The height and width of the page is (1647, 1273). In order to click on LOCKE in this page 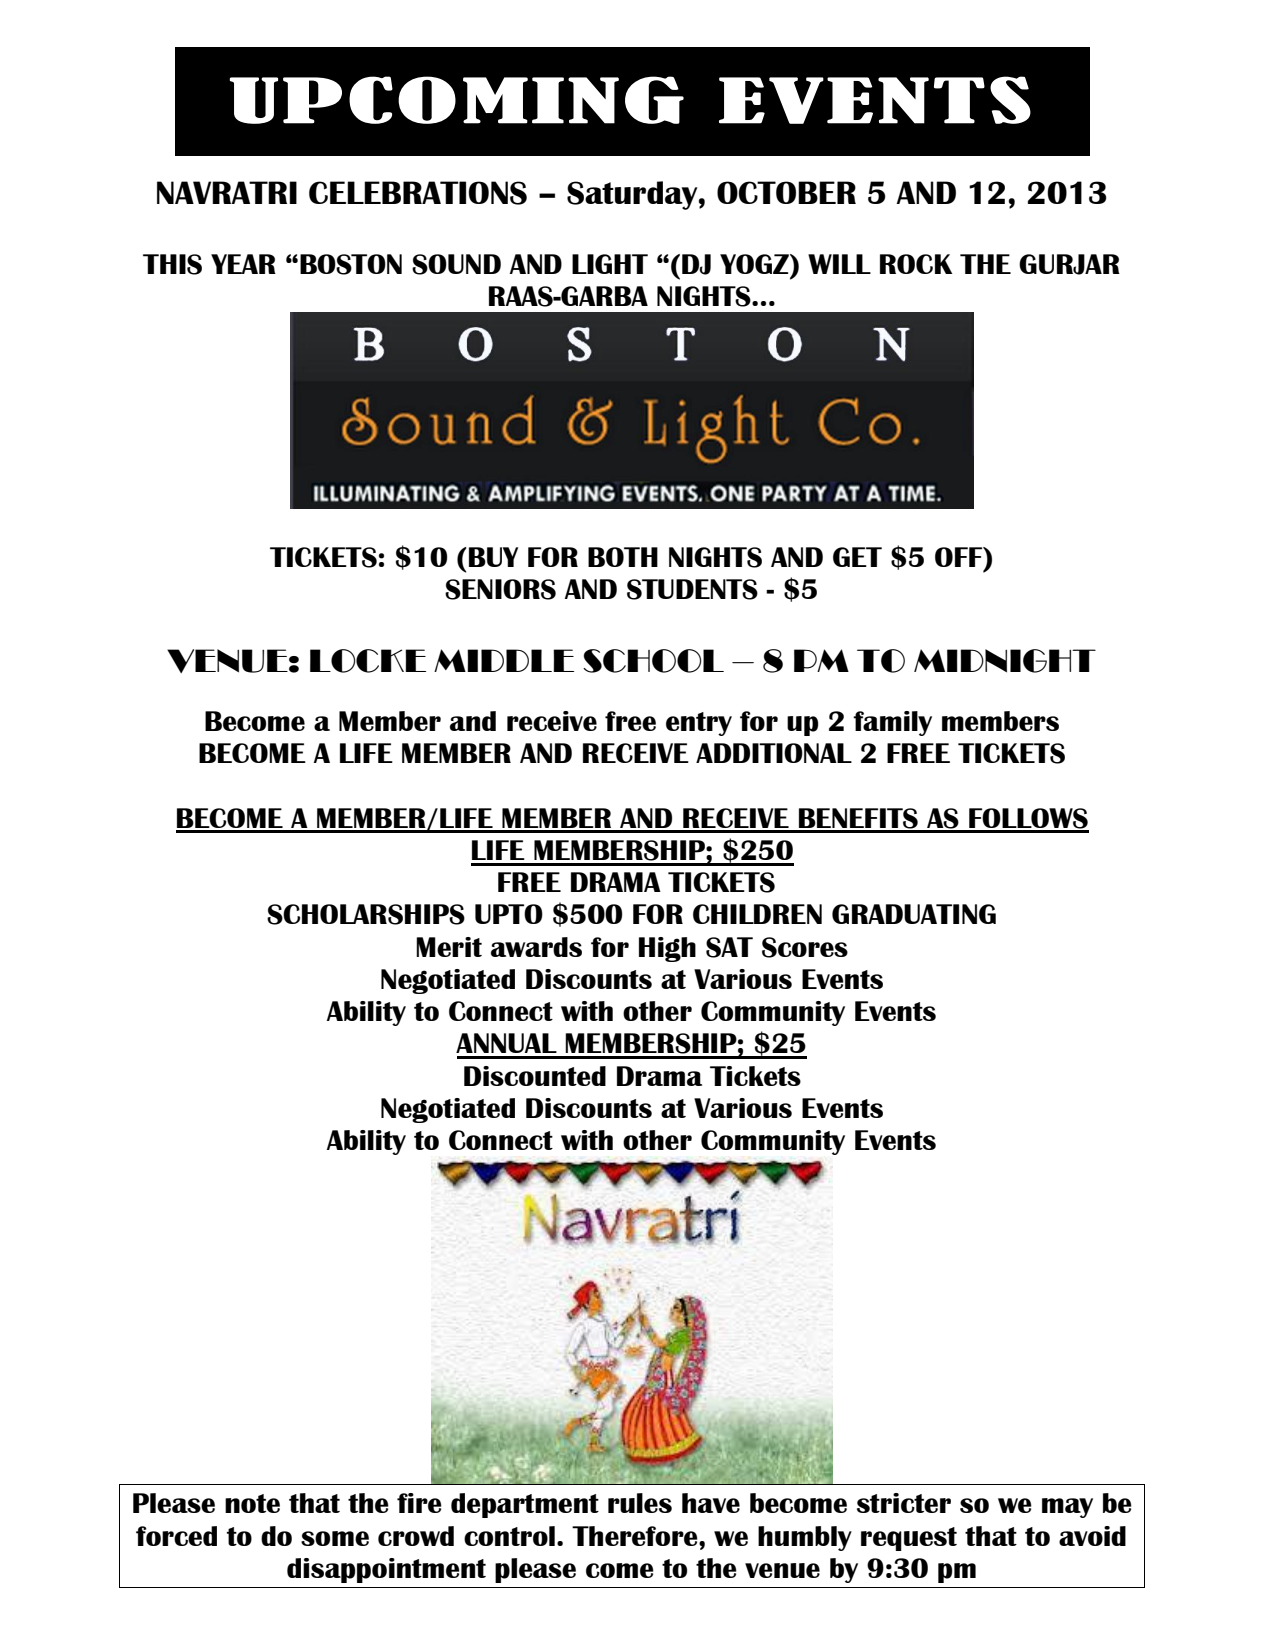, I will do `click(368, 661)`.
